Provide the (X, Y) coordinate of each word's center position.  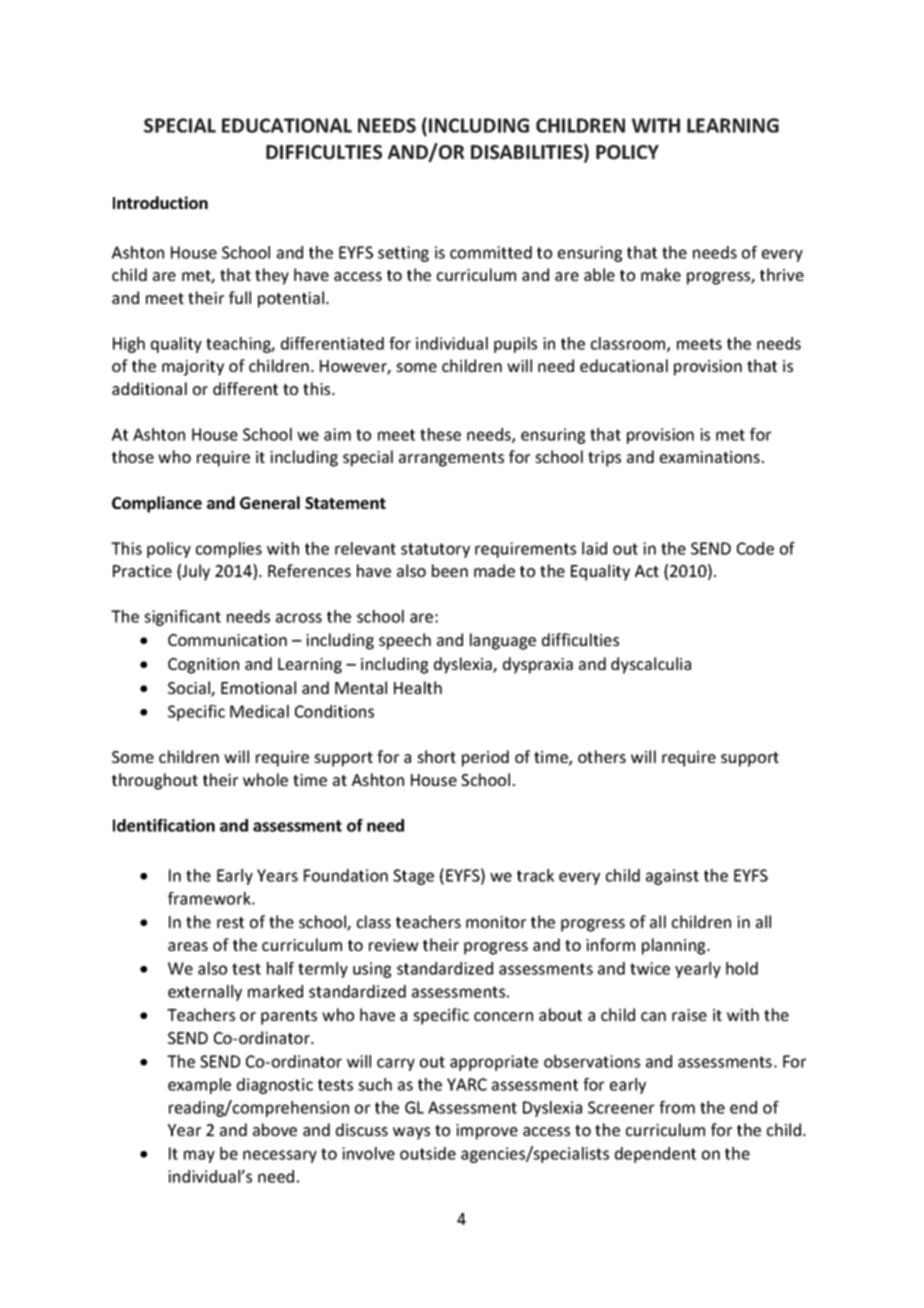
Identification (164, 825)
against (672, 877)
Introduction (160, 202)
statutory (435, 550)
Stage (413, 877)
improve (487, 1132)
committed (491, 252)
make (661, 274)
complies (229, 550)
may (199, 1156)
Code (755, 548)
